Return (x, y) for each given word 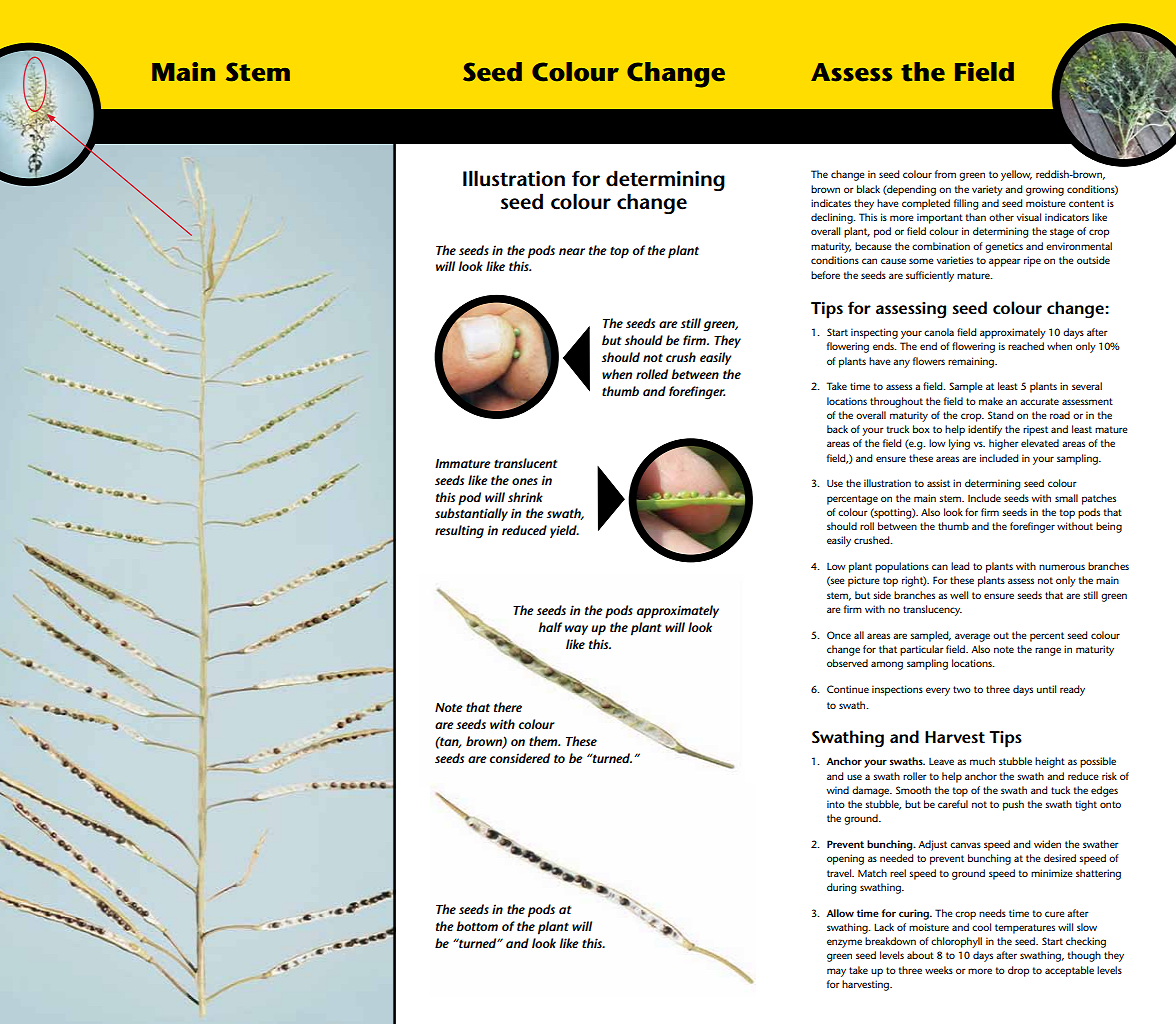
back (837, 429)
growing (1045, 190)
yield (564, 531)
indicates (831, 203)
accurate (1039, 401)
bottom (477, 926)
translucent (525, 463)
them (544, 741)
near (572, 251)
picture (864, 581)
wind (837, 790)
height (1050, 762)
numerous (1062, 567)
